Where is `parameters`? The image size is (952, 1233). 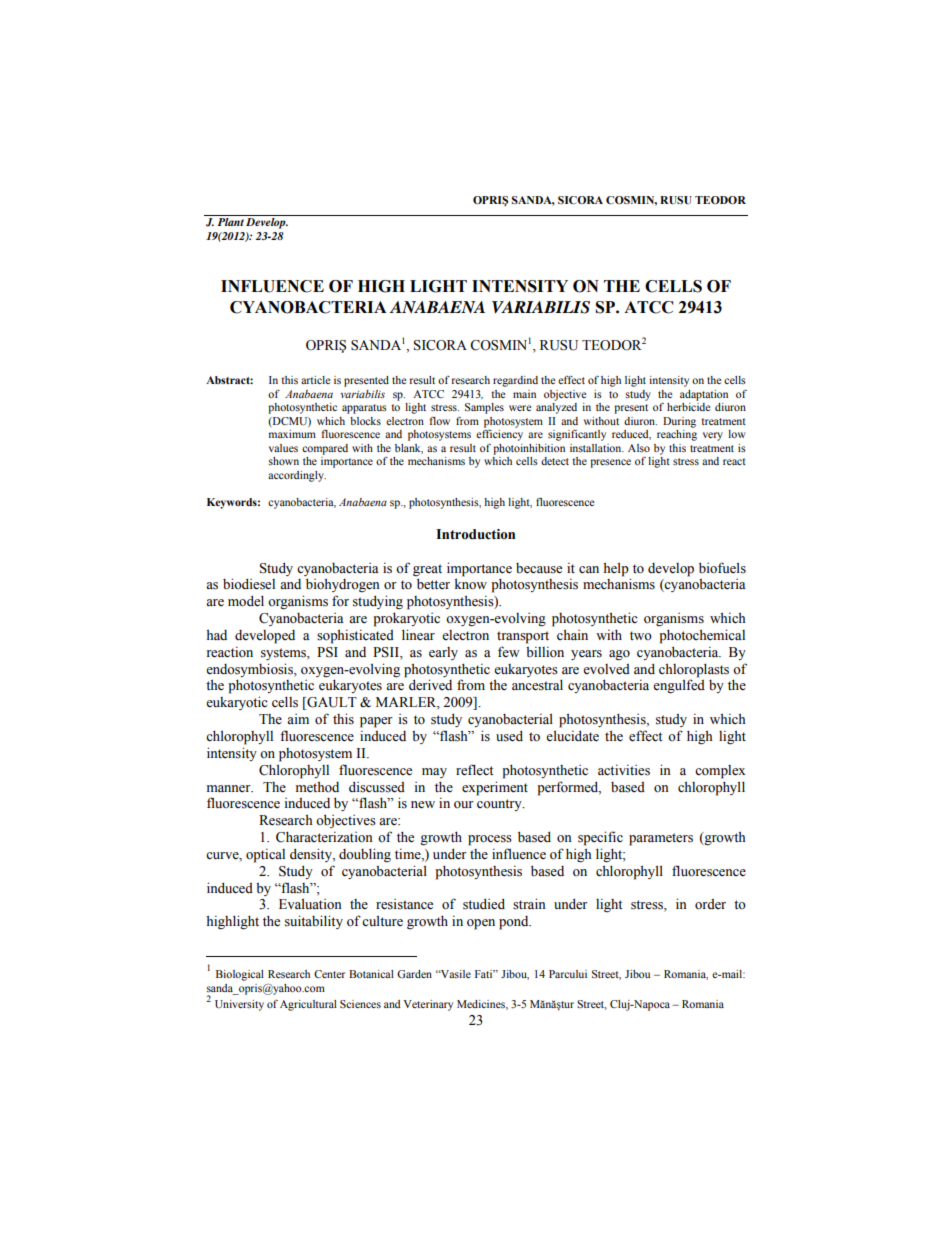 parameters is located at coordinates (661, 839).
